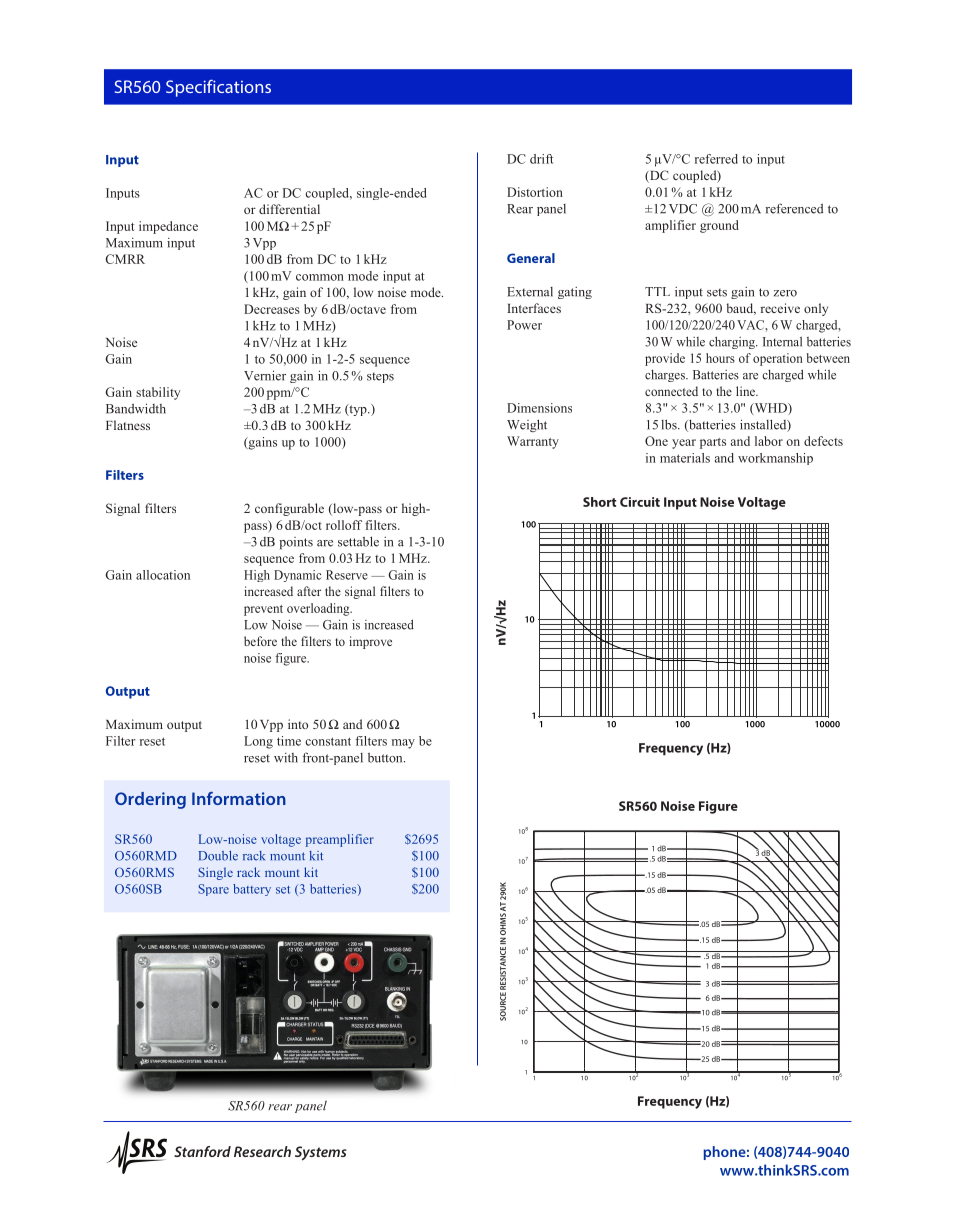 Image resolution: width=955 pixels, height=1232 pixels. Describe the element at coordinates (716, 159) in the page. I see `referred` at that location.
